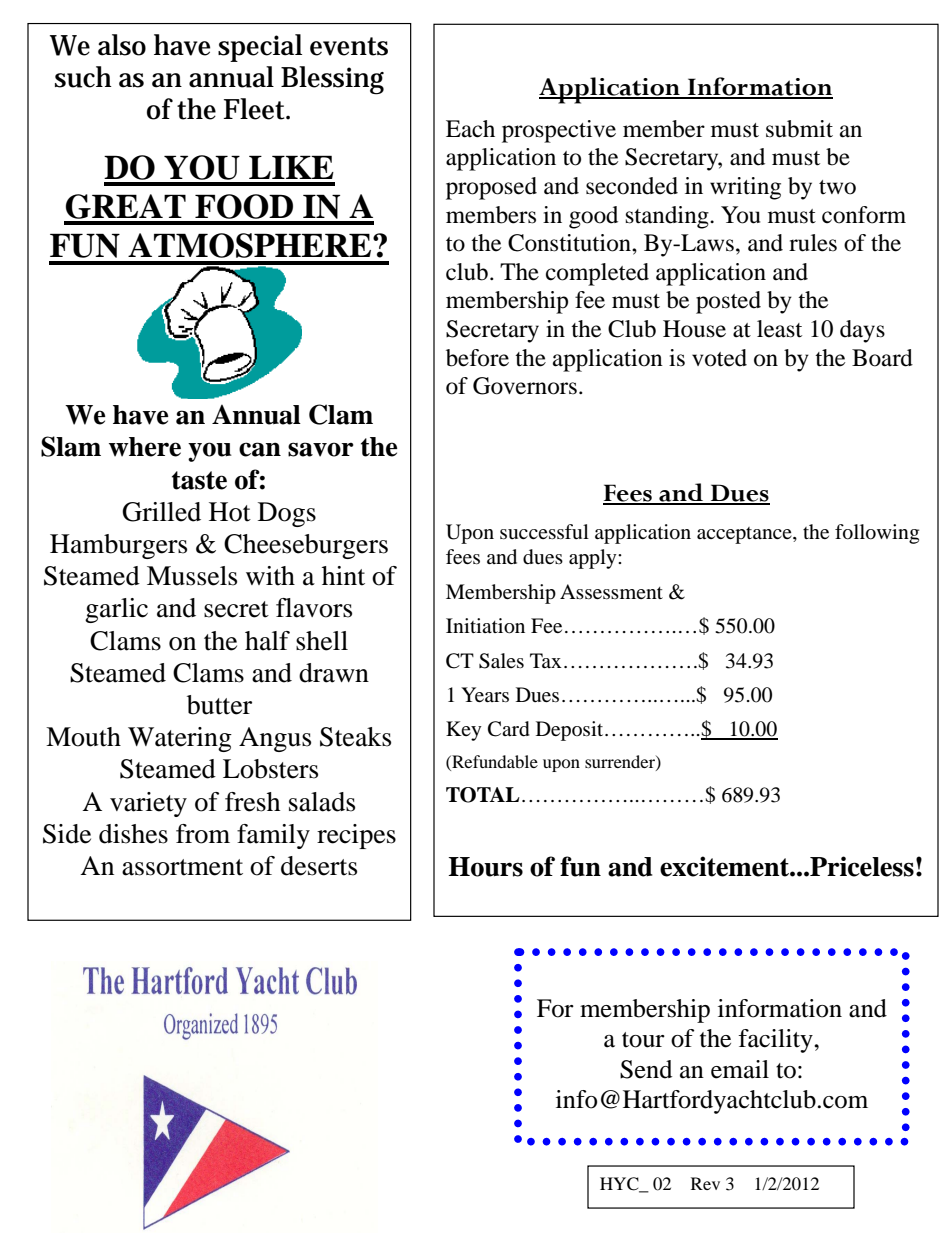 This screenshot has width=952, height=1233. I want to click on also, so click(122, 45).
